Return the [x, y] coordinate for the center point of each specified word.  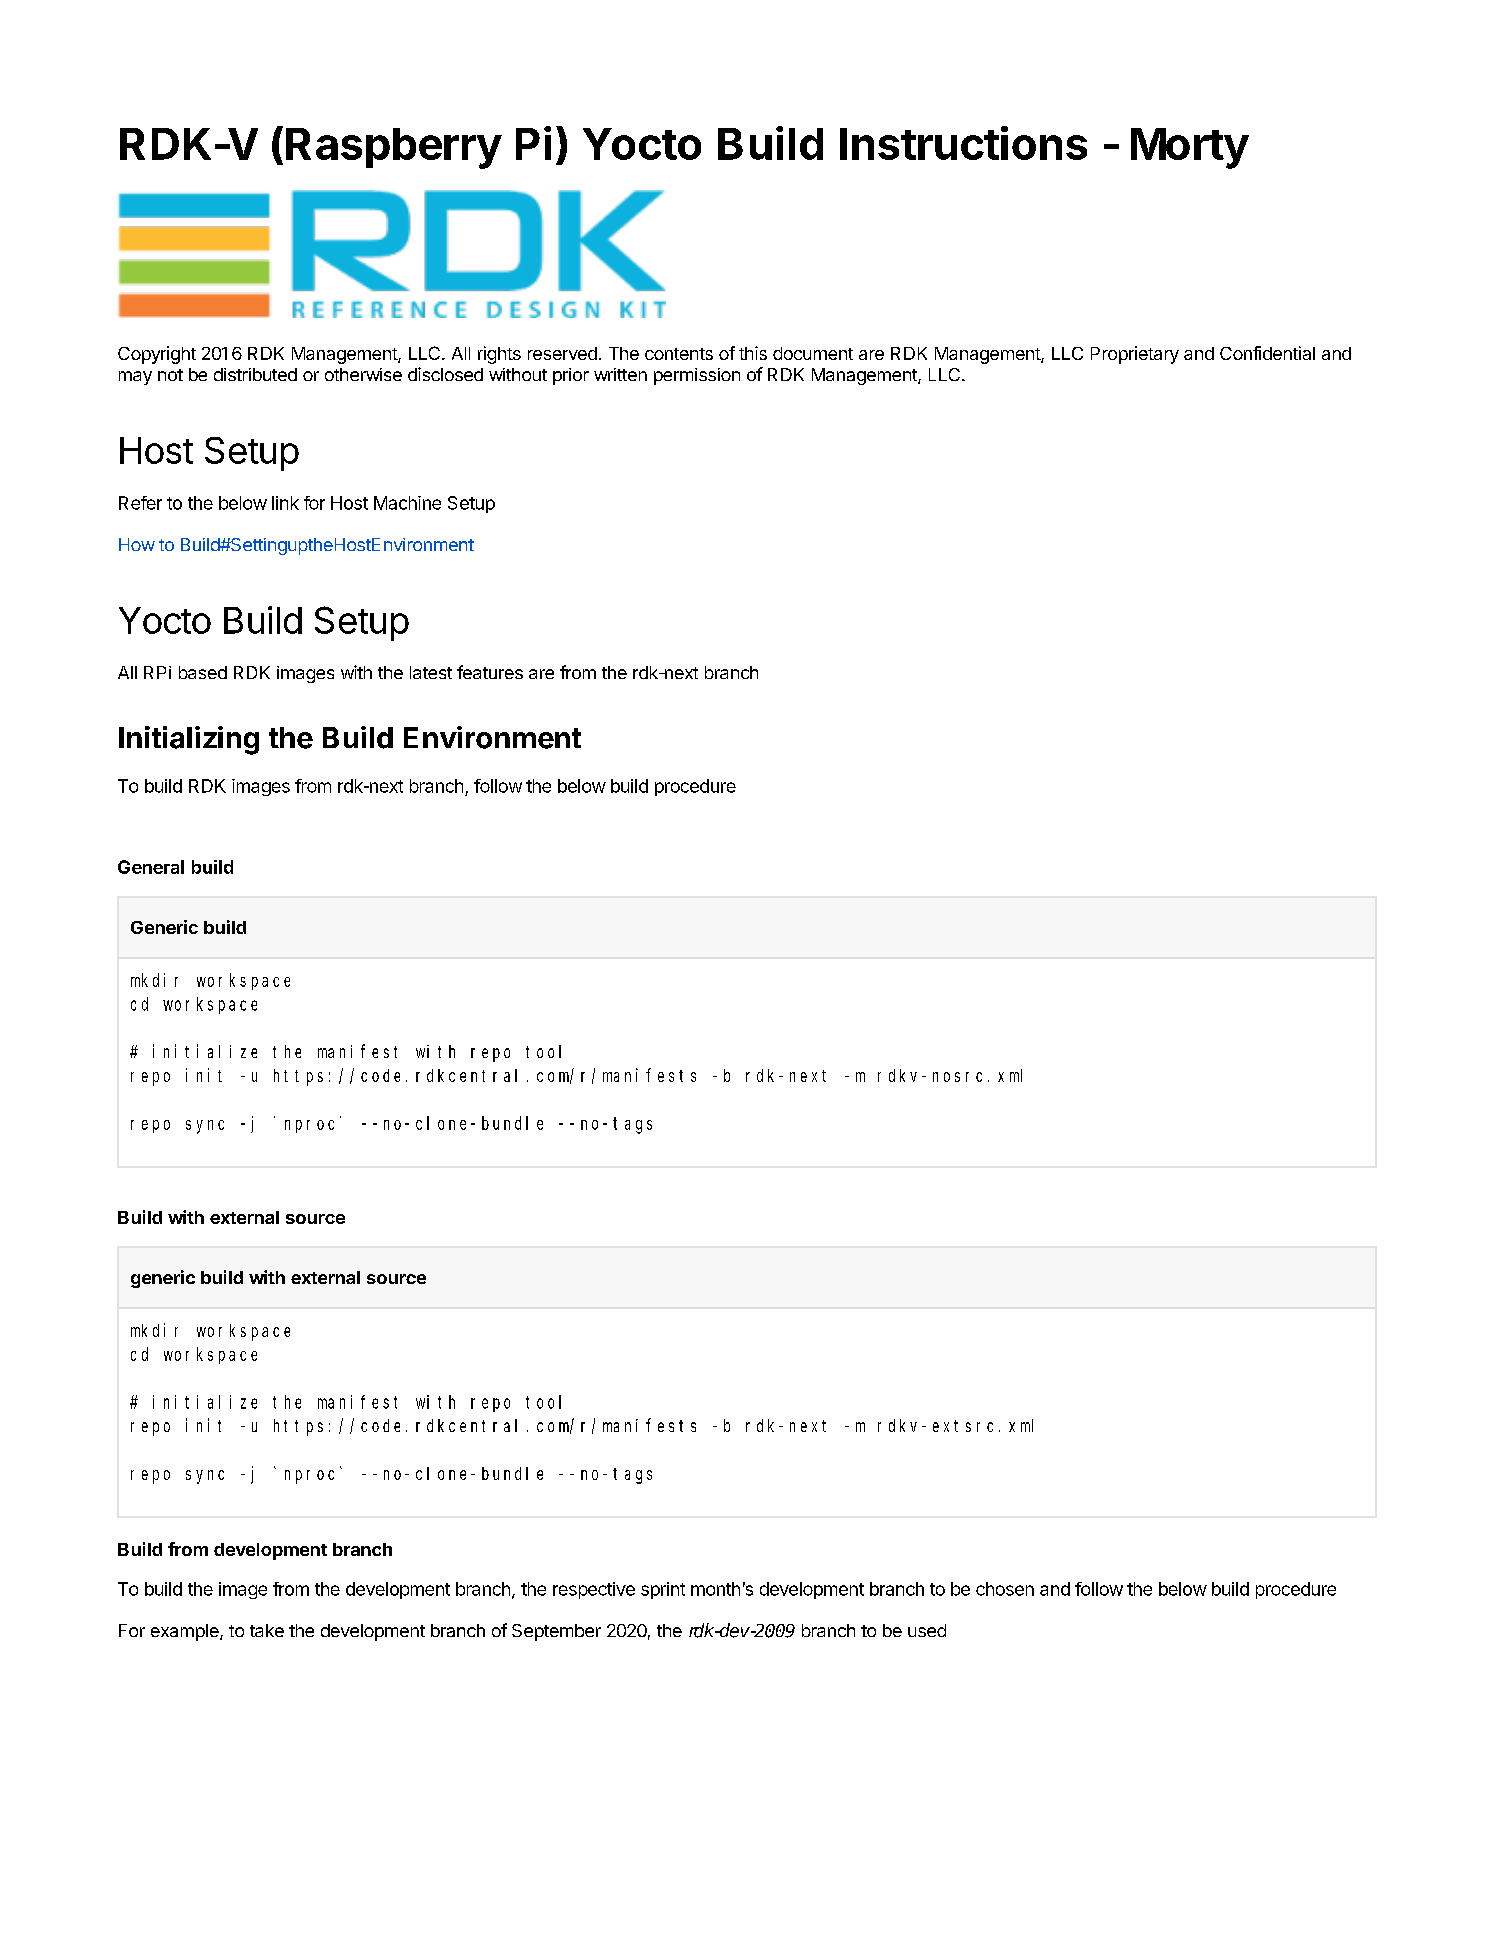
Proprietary [1135, 355]
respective [594, 1590]
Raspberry [394, 148]
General [151, 867]
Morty [1190, 148]
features [490, 672]
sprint [663, 1590]
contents [679, 354]
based [203, 672]
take [267, 1630]
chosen [1005, 1589]
